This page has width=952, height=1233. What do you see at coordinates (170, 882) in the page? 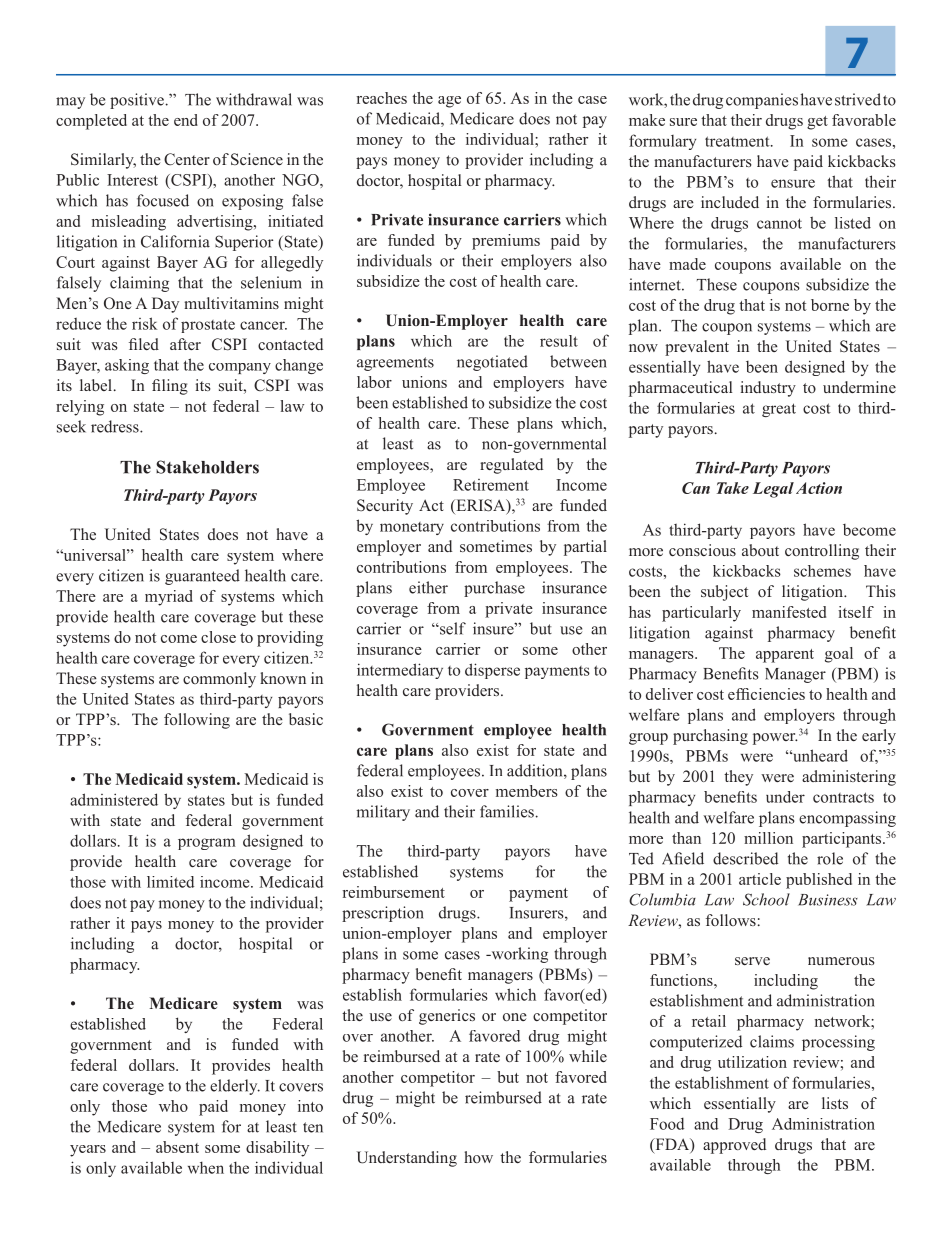
I see `limited` at bounding box center [170, 882].
